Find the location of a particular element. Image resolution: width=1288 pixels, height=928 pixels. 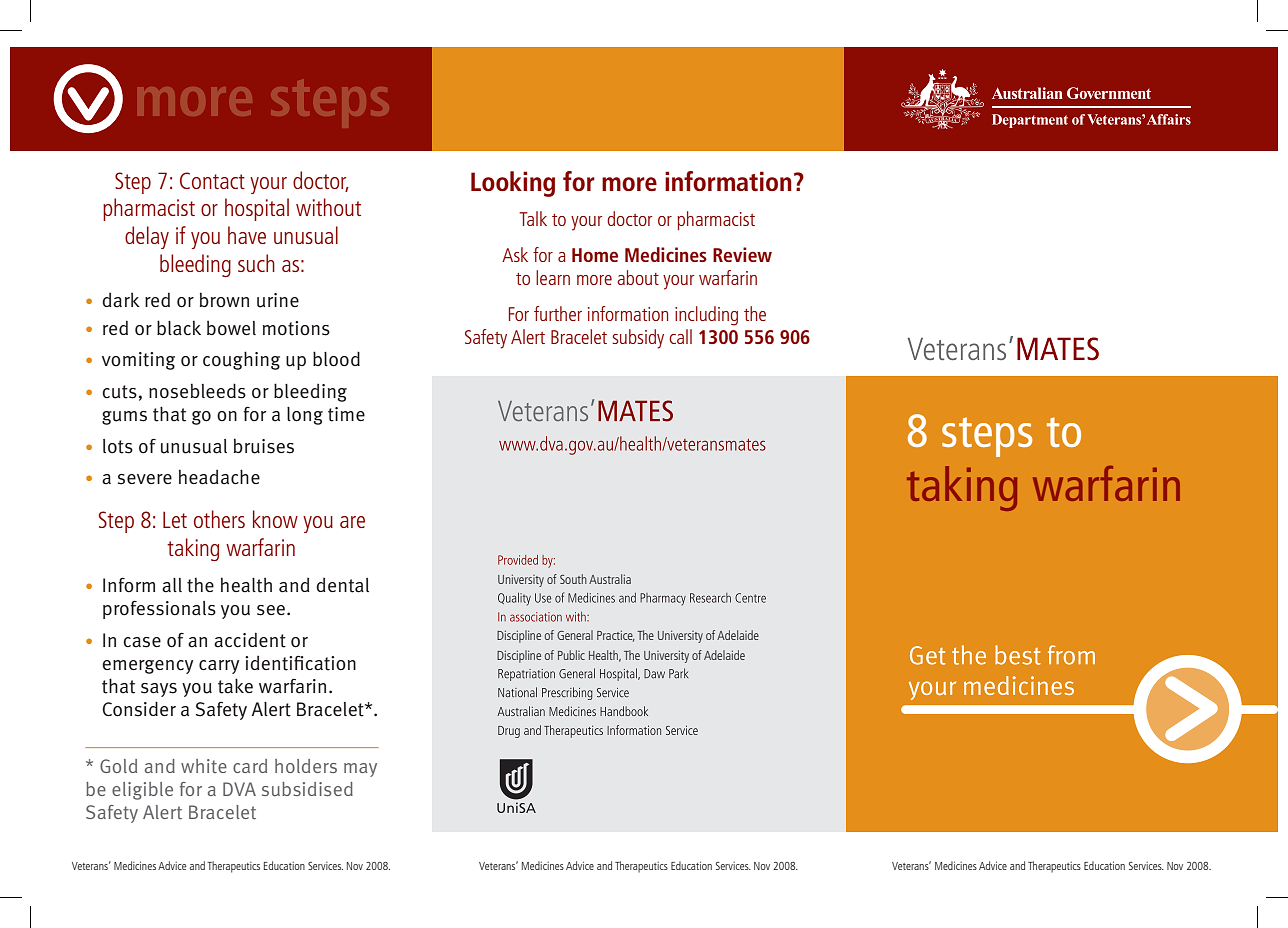

Public is located at coordinates (571, 655).
